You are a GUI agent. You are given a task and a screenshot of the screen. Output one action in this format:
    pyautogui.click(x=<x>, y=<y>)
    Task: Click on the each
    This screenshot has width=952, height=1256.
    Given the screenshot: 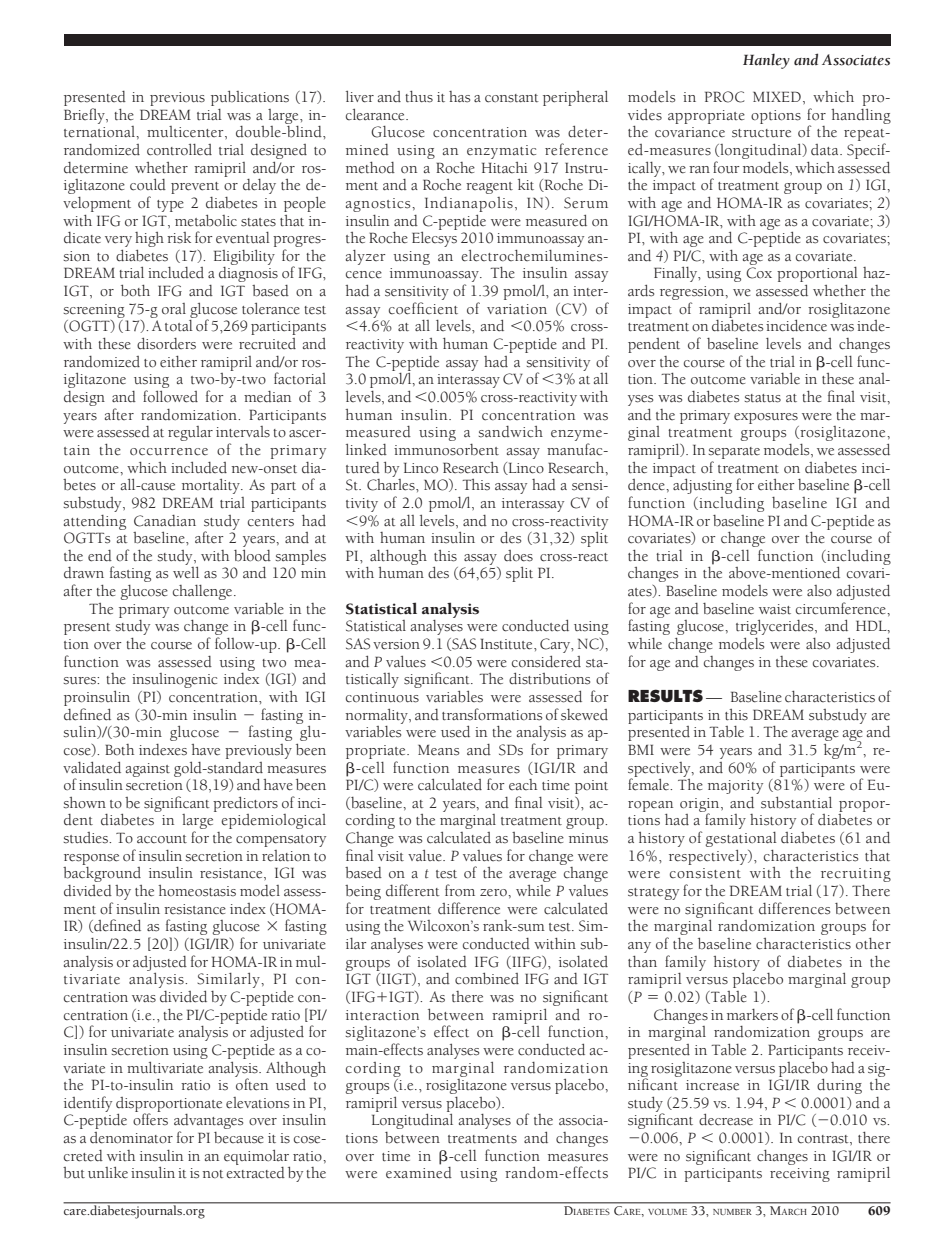 What is the action you would take?
    pyautogui.click(x=523, y=784)
